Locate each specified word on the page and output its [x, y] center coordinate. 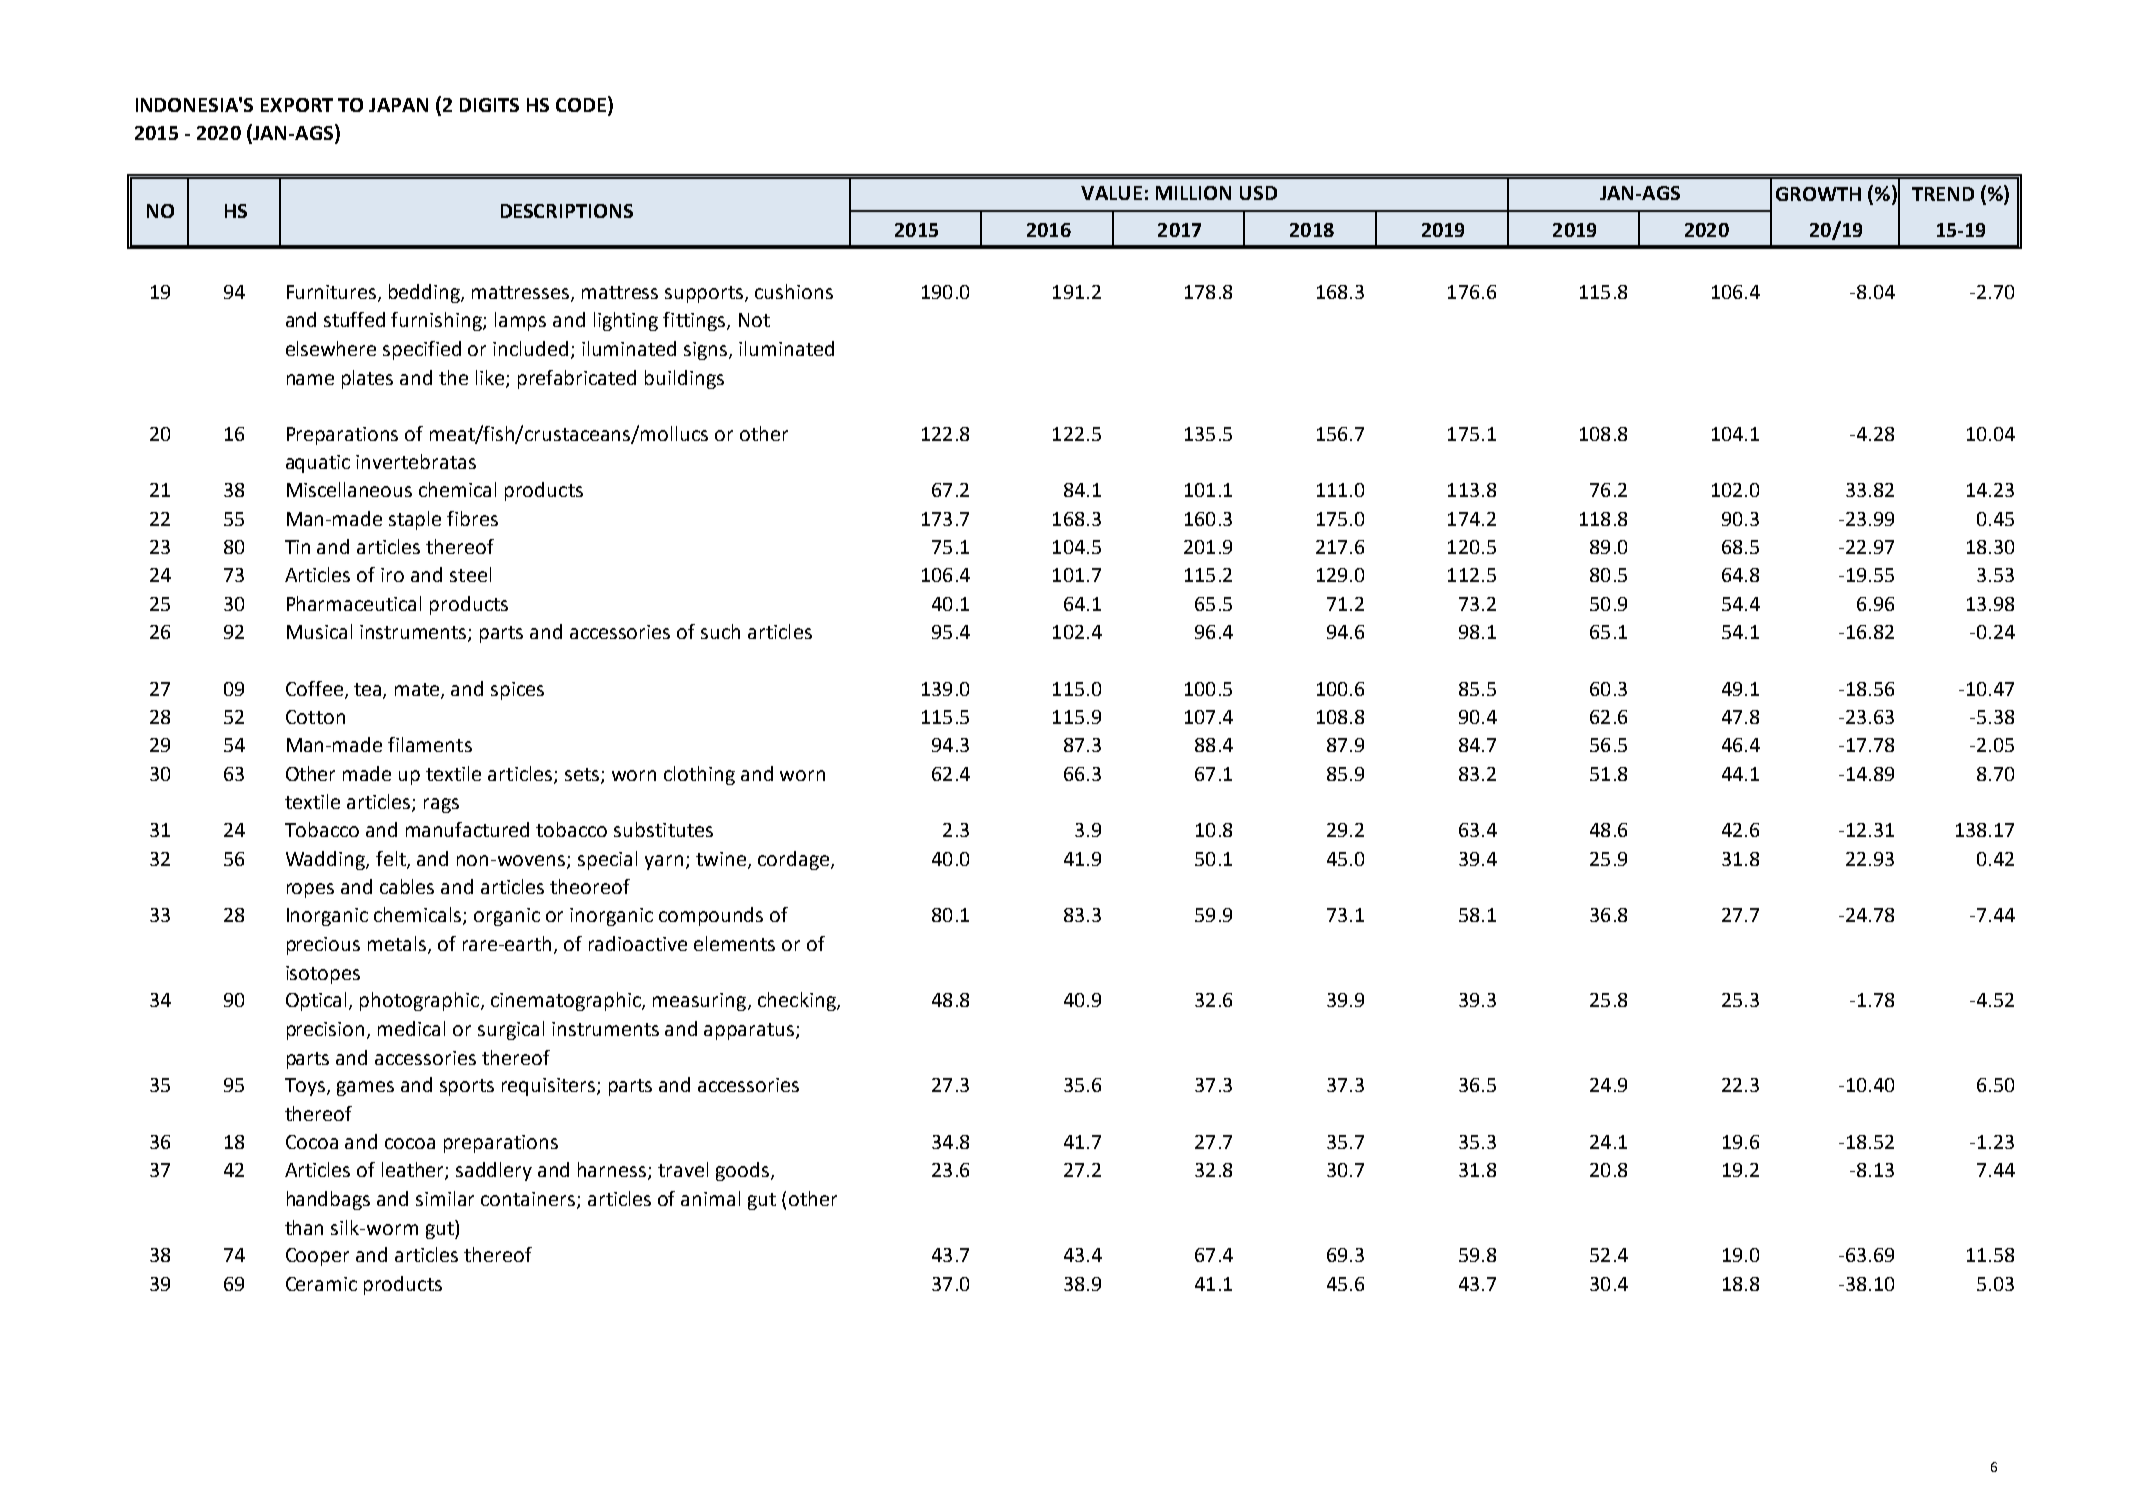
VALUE [1111, 193]
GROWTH [1818, 194]
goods [742, 1171]
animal [710, 1198]
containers [528, 1199]
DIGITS [489, 105]
